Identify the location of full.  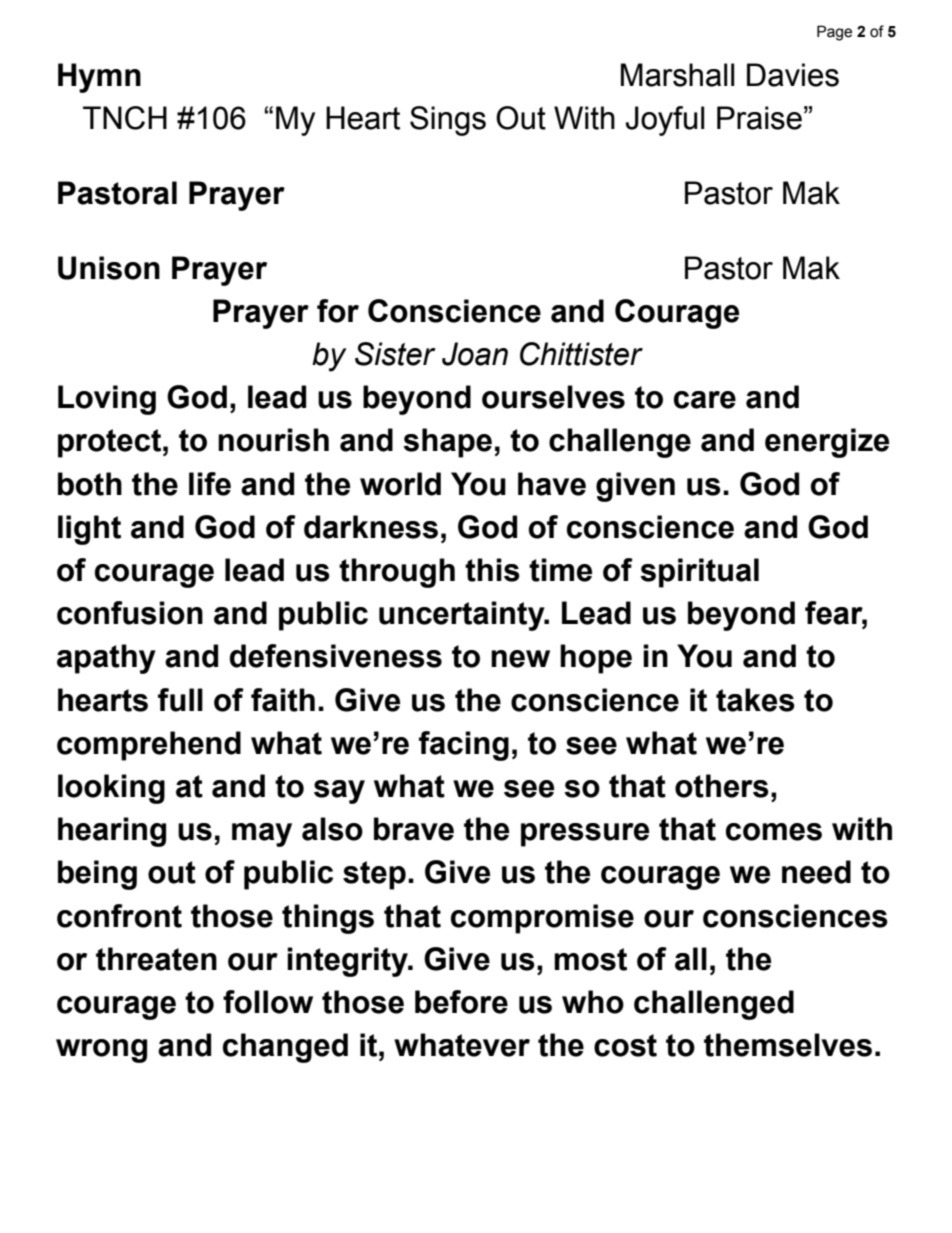
(180, 700).
